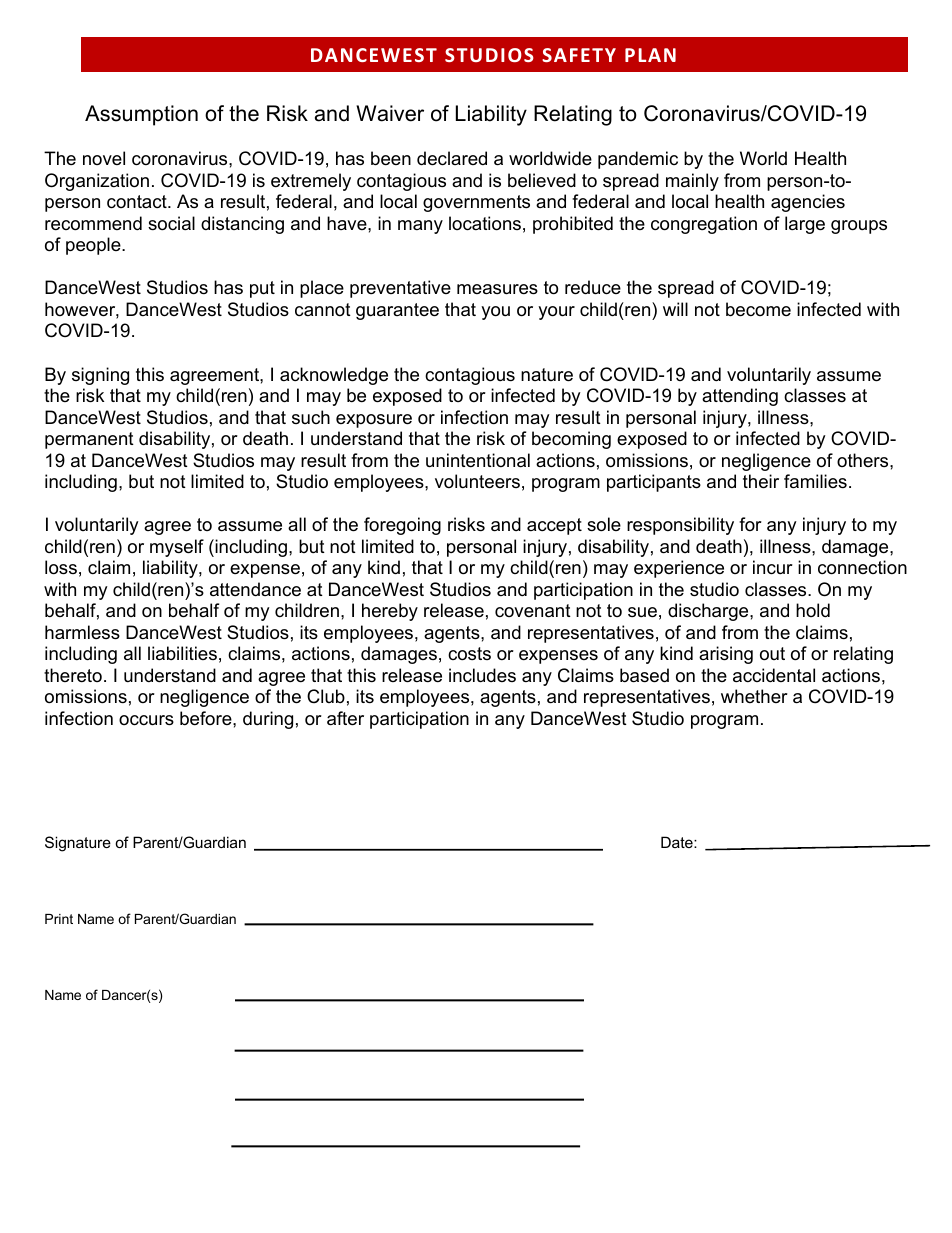 This screenshot has height=1233, width=952. Describe the element at coordinates (813, 610) in the screenshot. I see `hold` at that location.
